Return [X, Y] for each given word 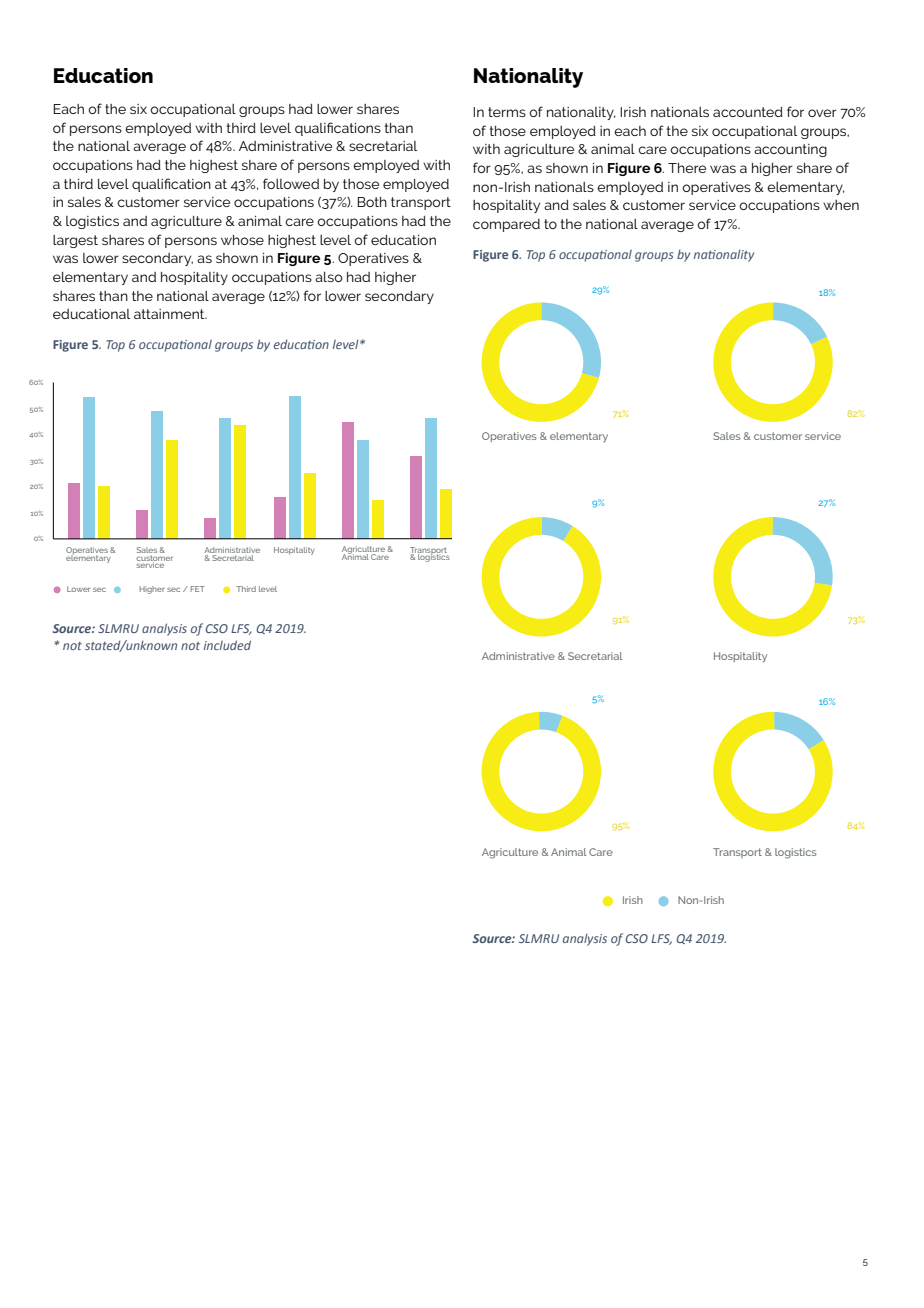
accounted [748, 112]
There [687, 168]
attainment [170, 314]
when [841, 205]
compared [506, 225]
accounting [790, 150]
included [227, 645]
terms [507, 112]
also [329, 277]
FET [197, 589]
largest [75, 241]
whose [242, 240]
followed [291, 183]
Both [372, 202]
